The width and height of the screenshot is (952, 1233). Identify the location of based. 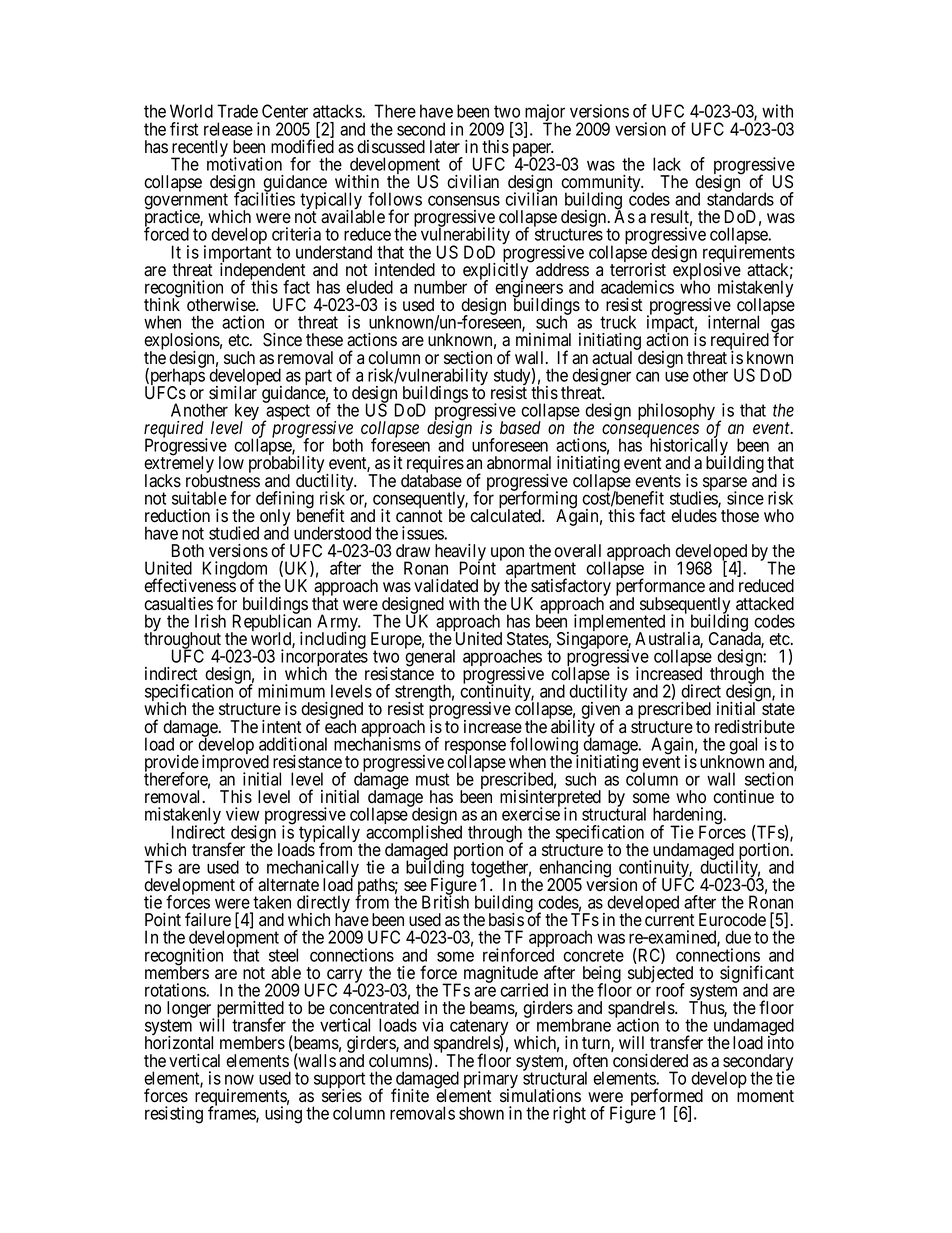
(520, 428).
